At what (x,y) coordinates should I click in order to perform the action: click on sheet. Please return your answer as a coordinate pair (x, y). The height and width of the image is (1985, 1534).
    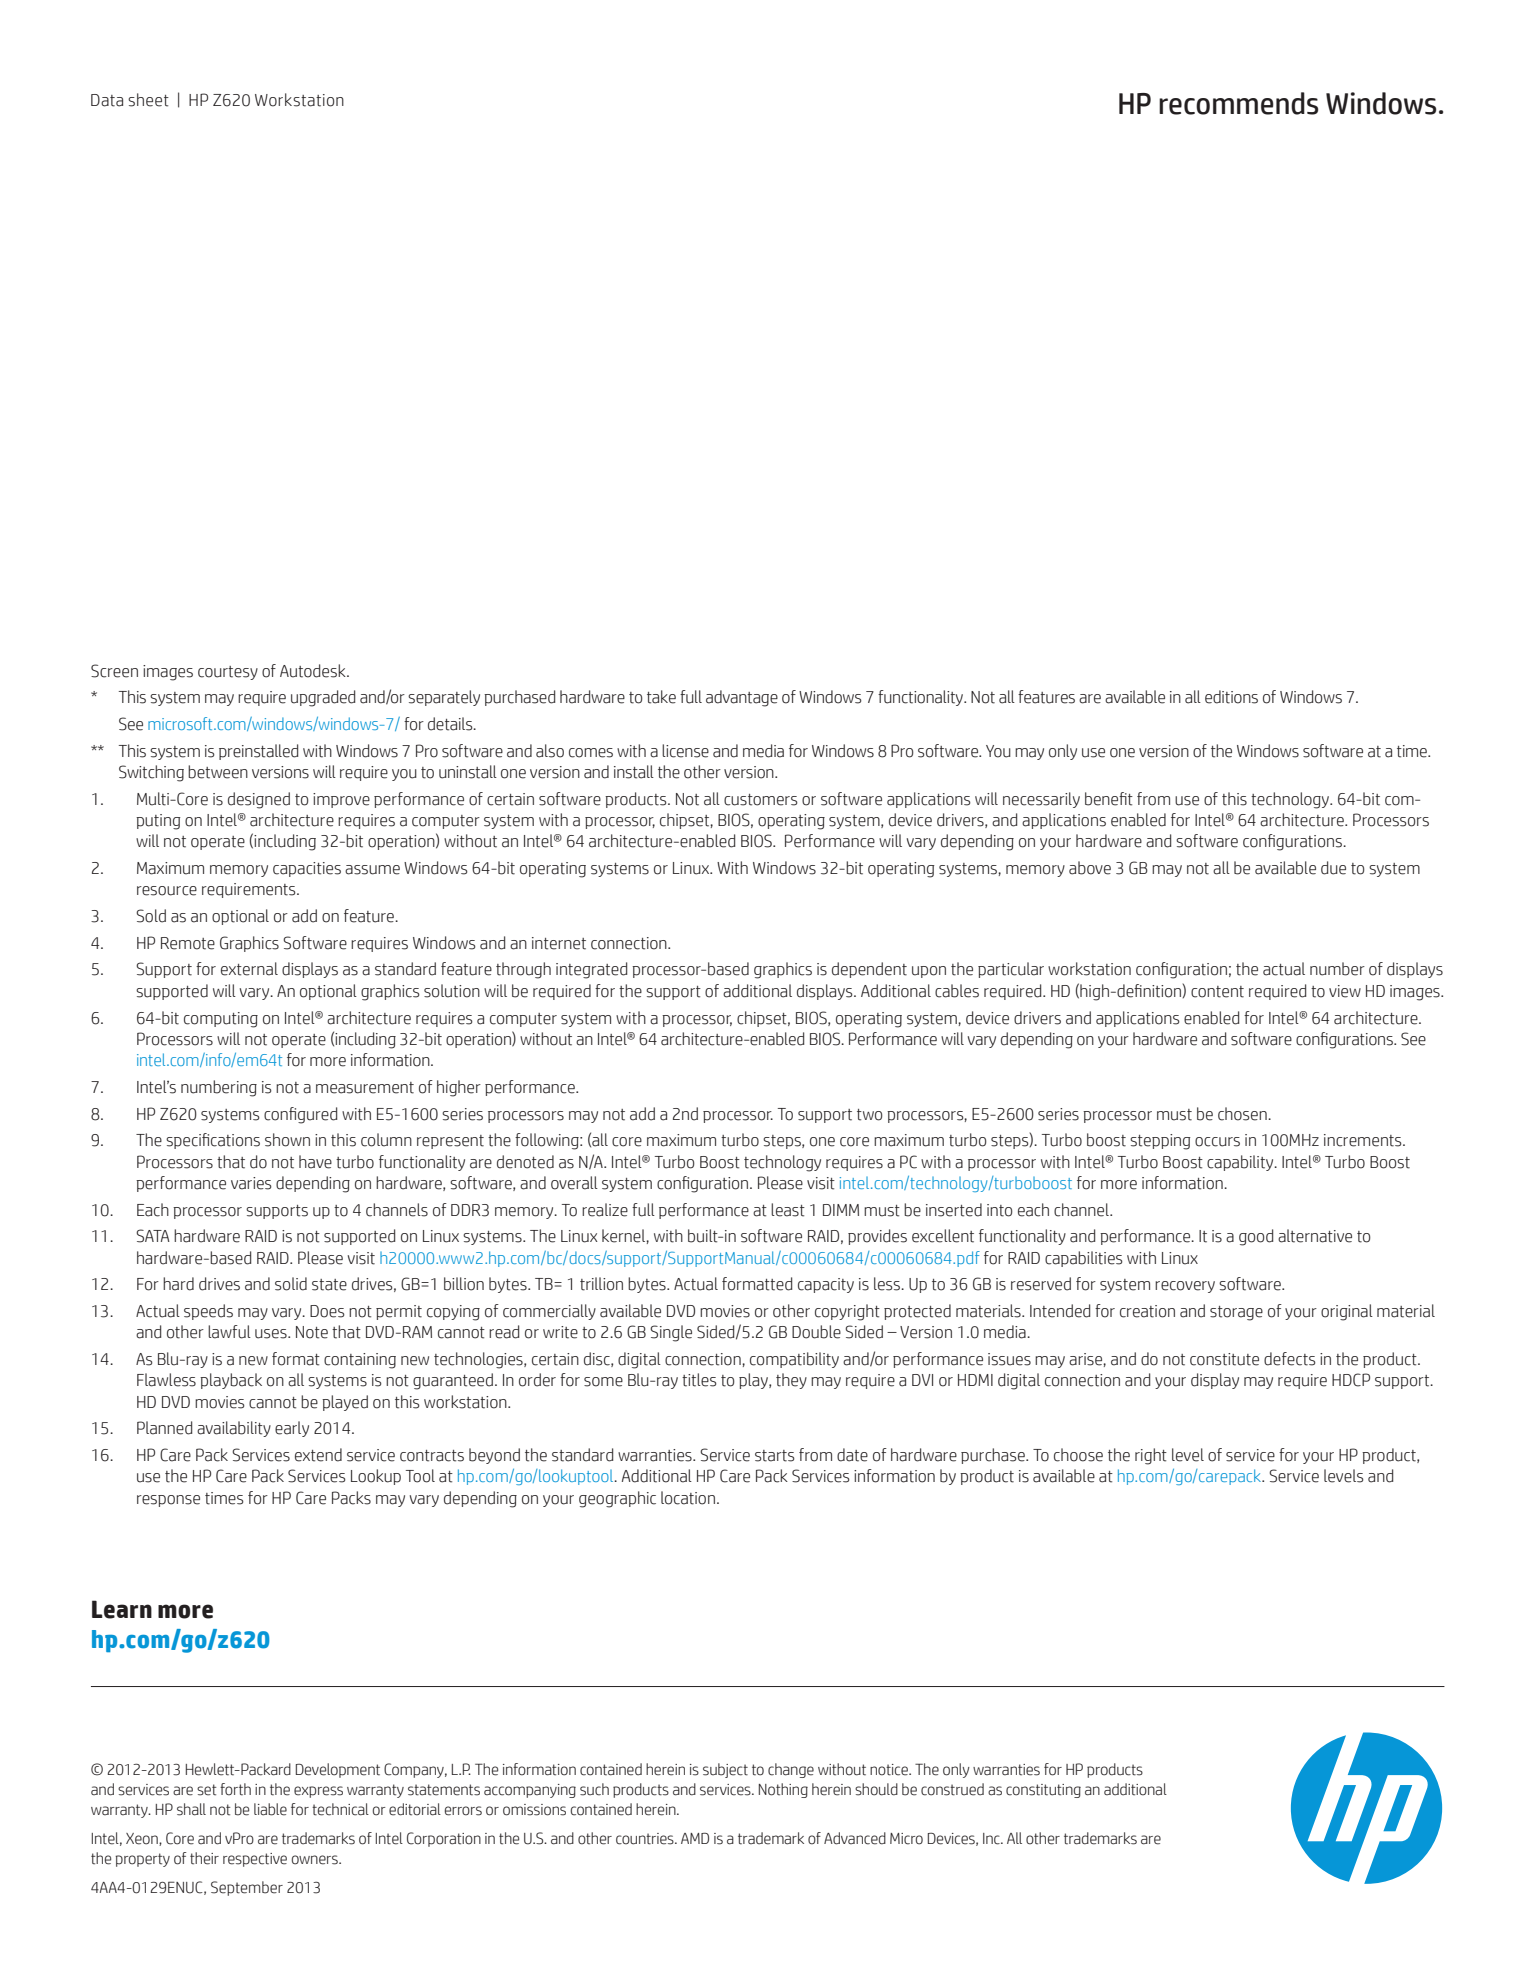
    Looking at the image, I should click on (148, 100).
